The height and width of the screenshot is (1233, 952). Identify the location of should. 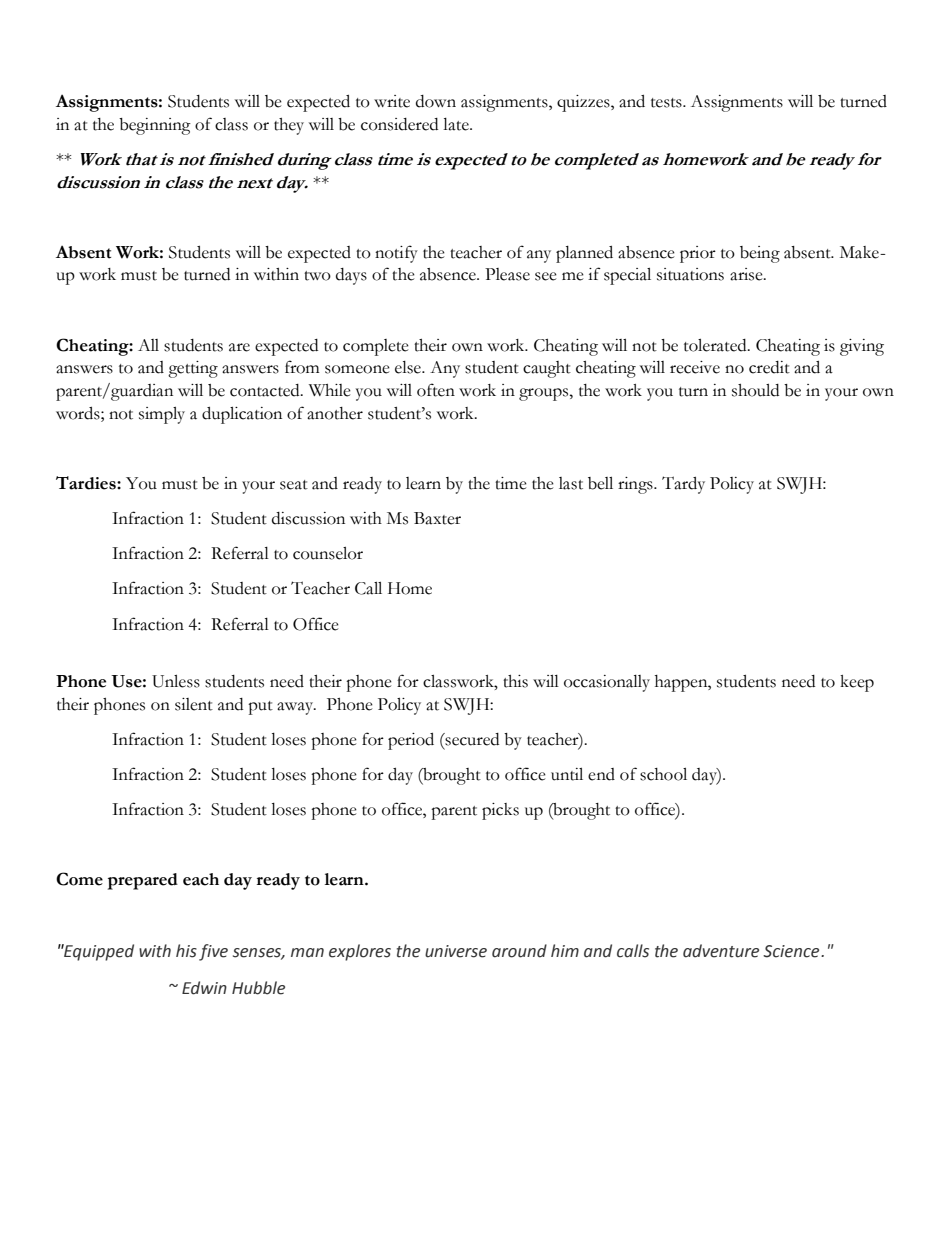
(755, 390).
